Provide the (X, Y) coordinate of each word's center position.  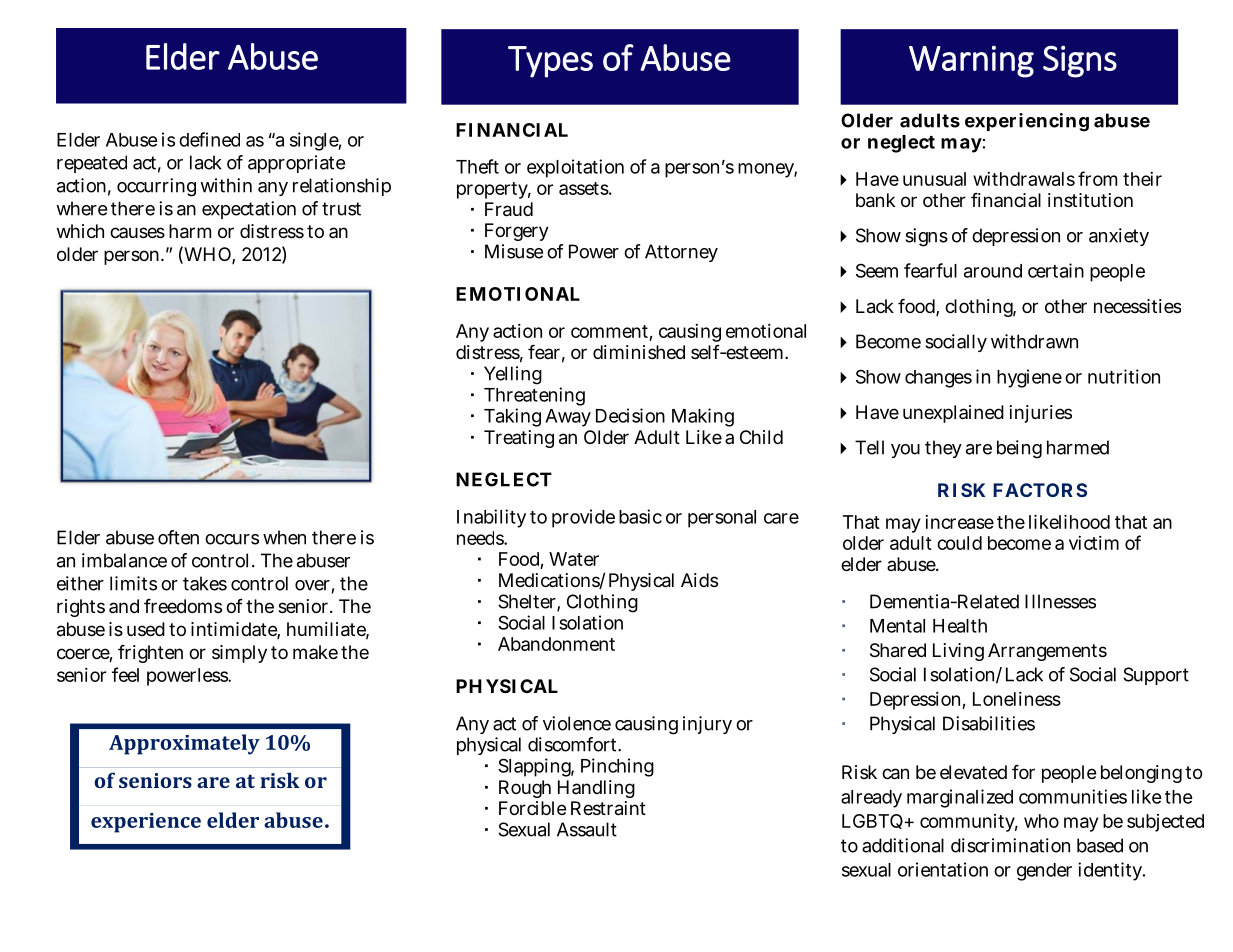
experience (146, 823)
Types (550, 62)
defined (209, 139)
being (1019, 449)
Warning (971, 62)
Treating (519, 439)
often (178, 537)
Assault (587, 829)
